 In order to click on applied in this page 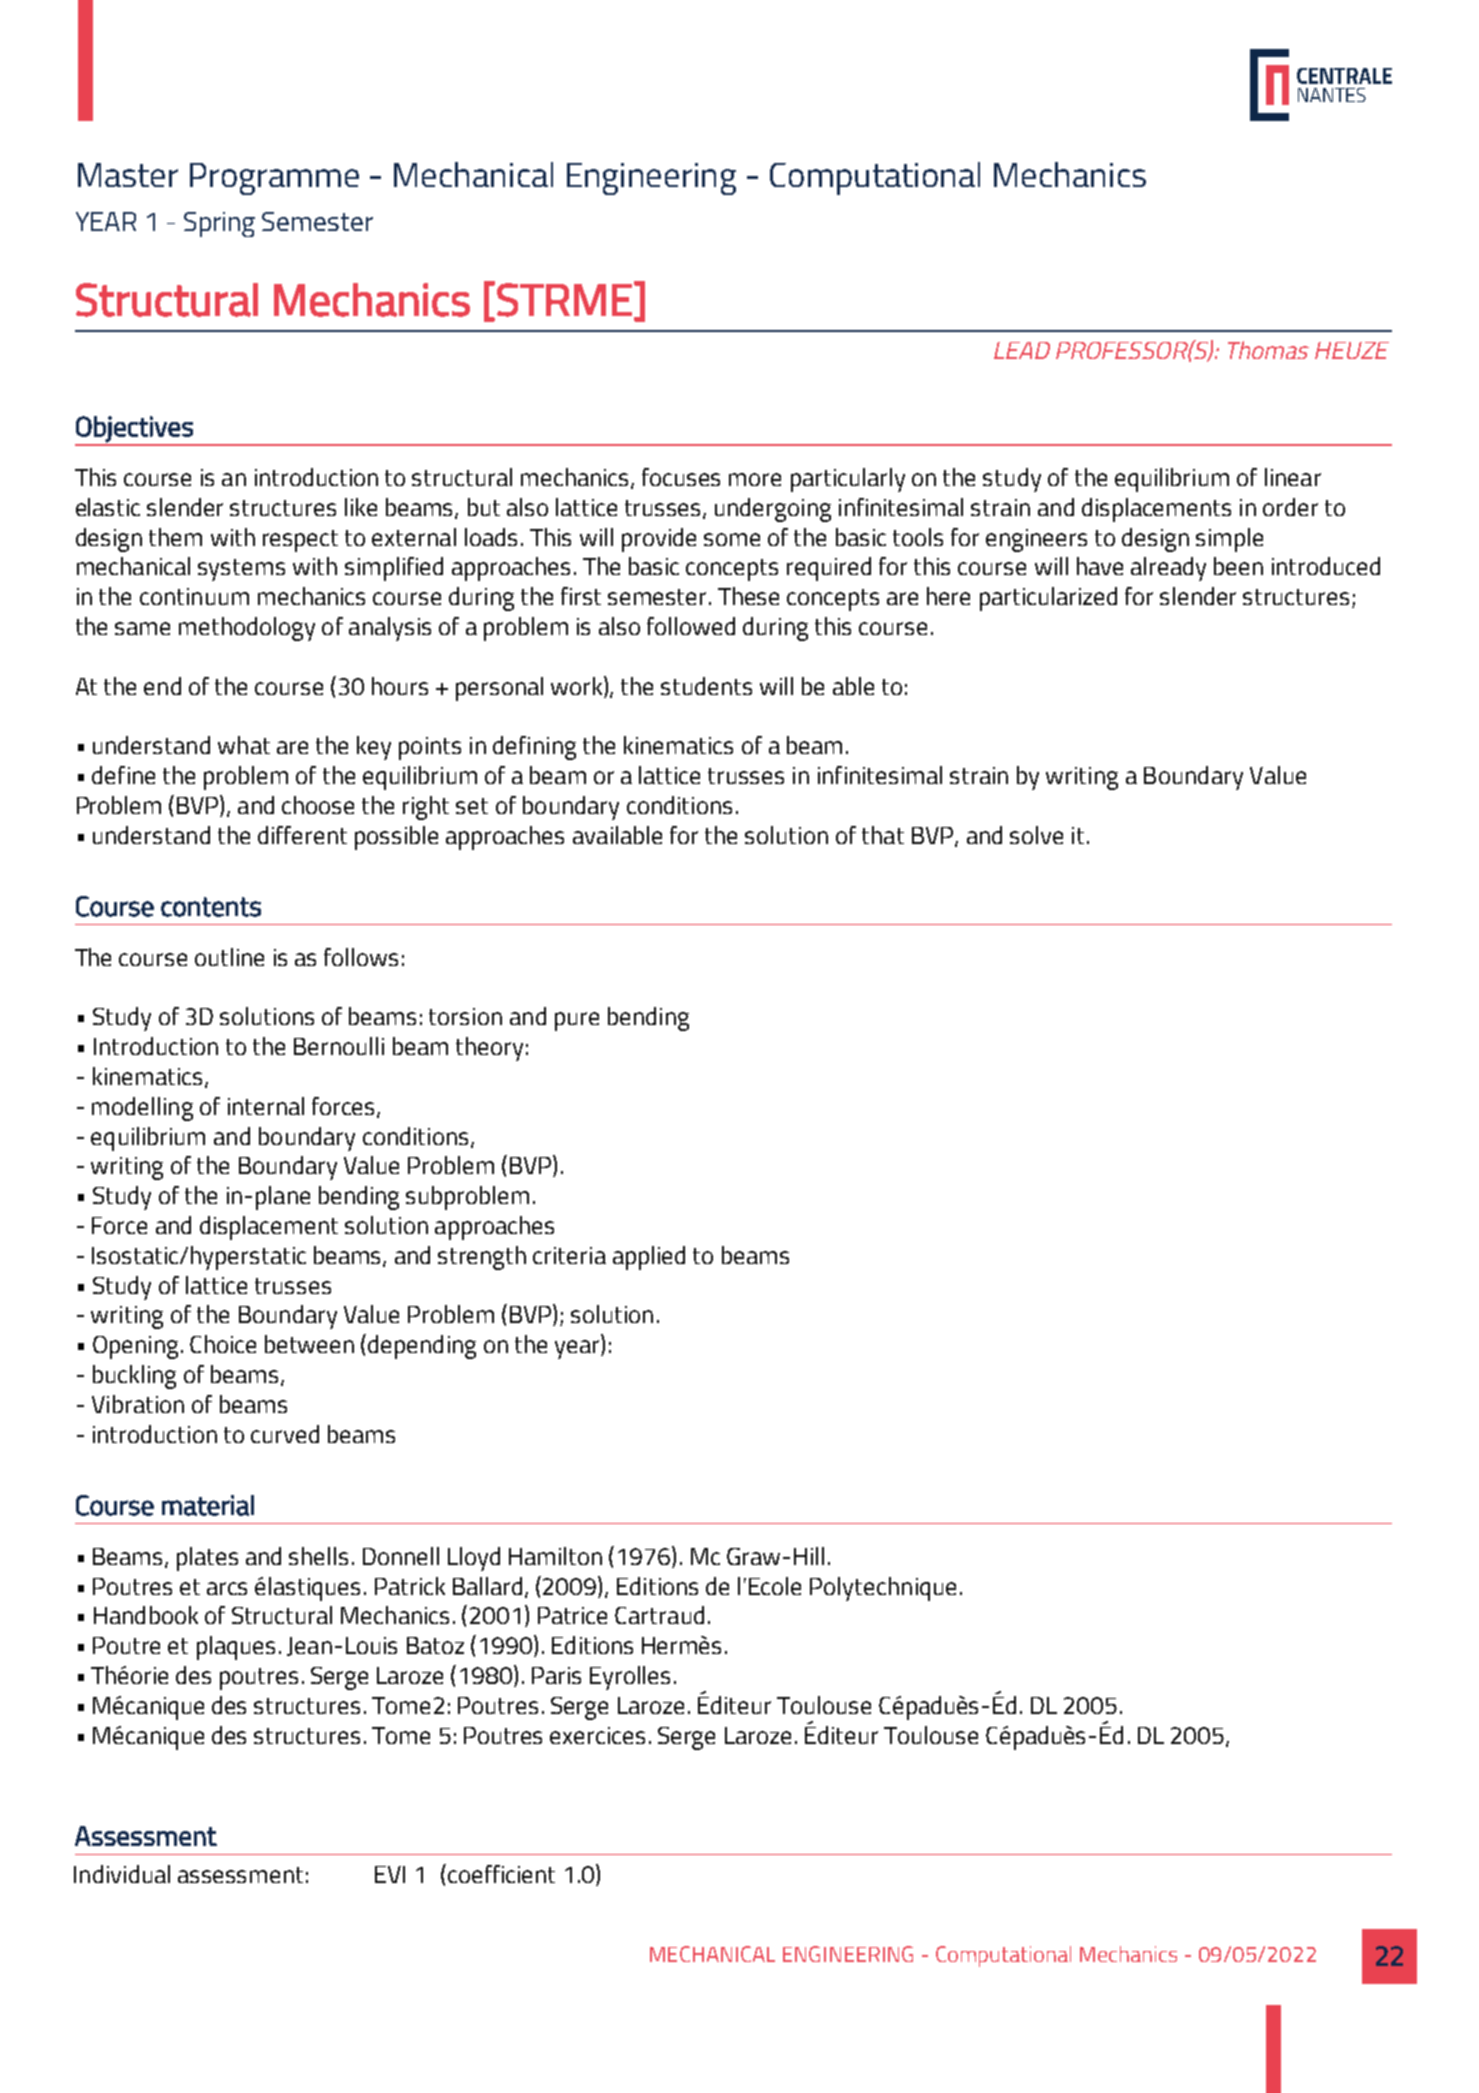, I will do `click(649, 1258)`.
